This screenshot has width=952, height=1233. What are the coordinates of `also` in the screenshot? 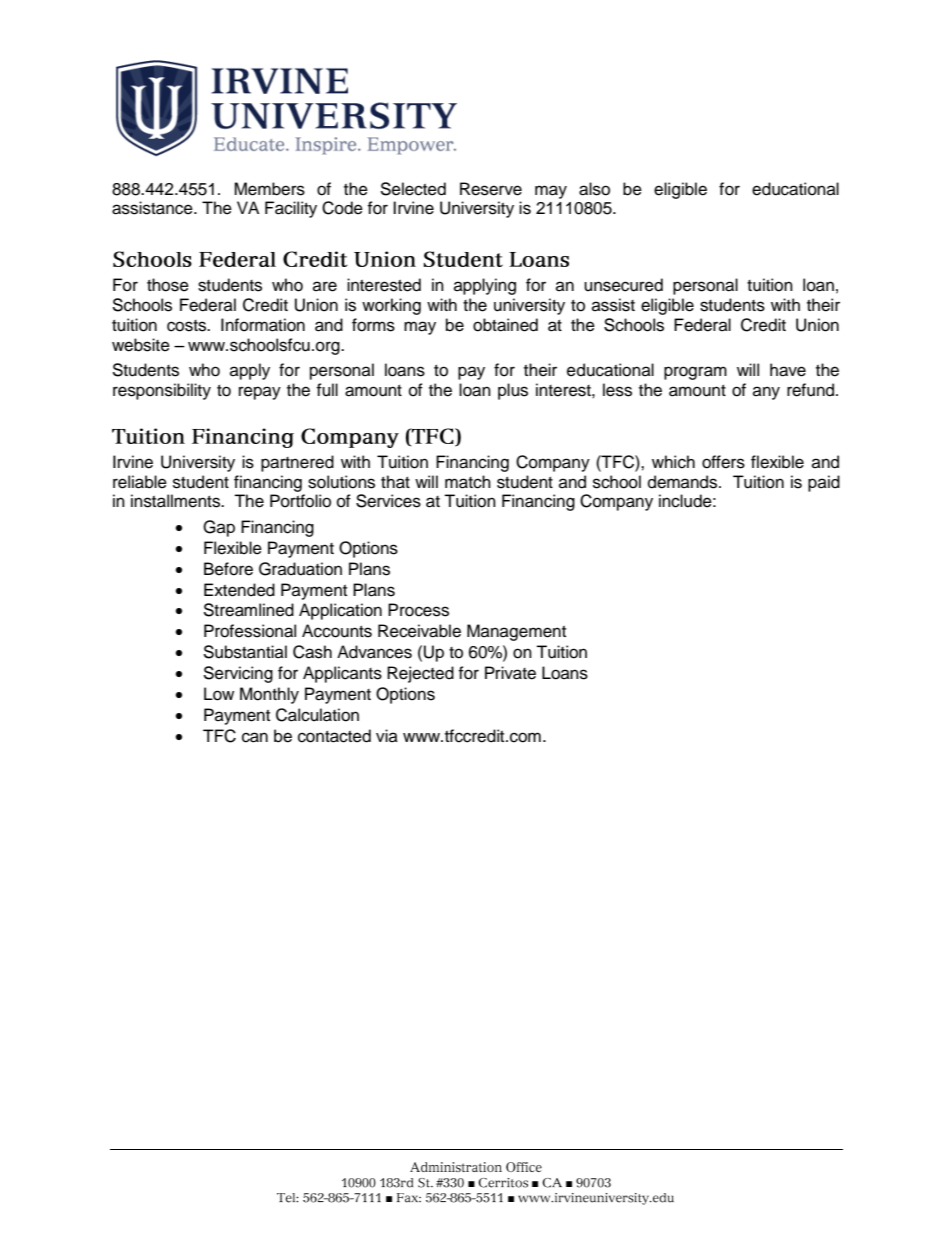 It's located at (594, 189).
